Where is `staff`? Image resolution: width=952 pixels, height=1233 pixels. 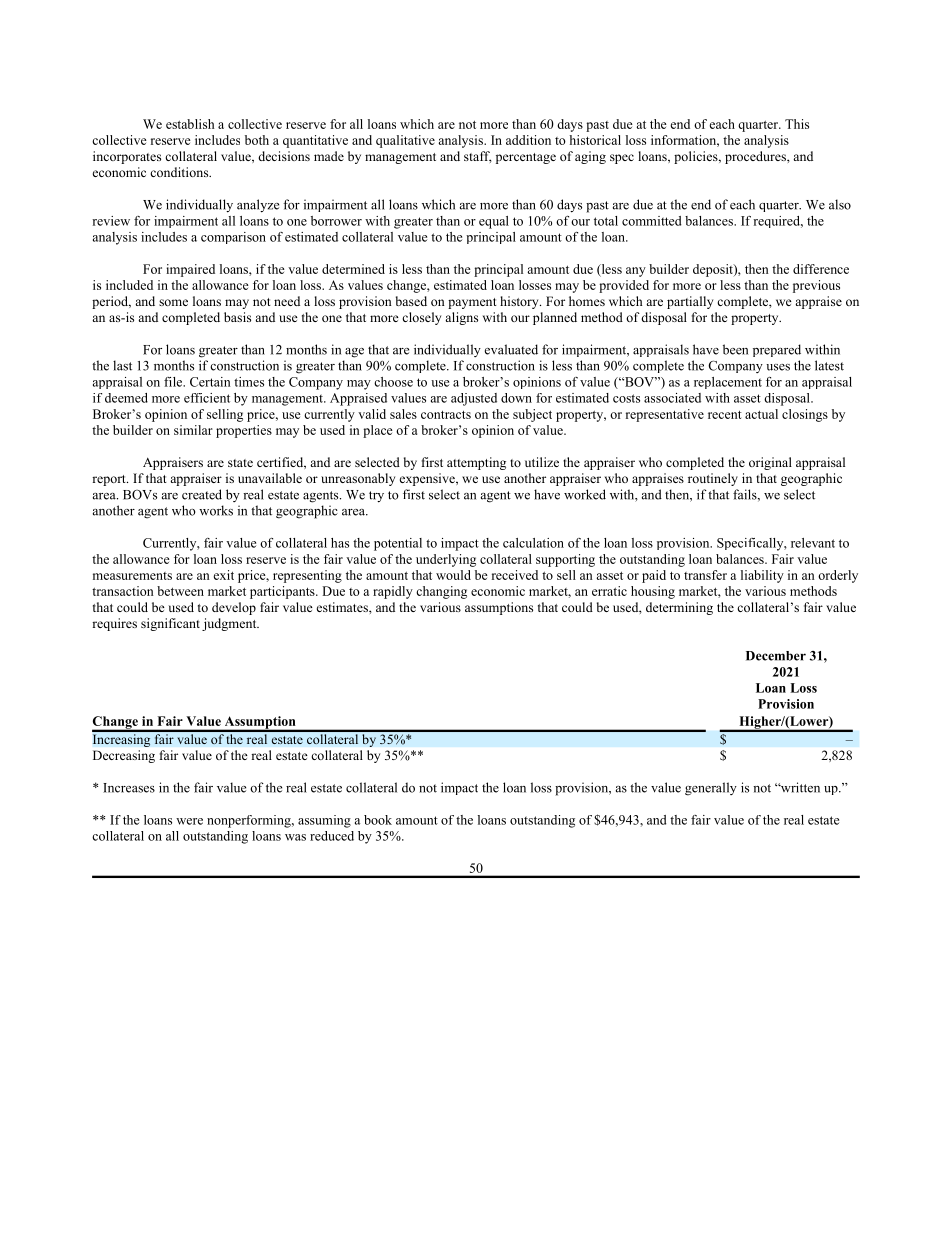
staff is located at coordinates (478, 157).
